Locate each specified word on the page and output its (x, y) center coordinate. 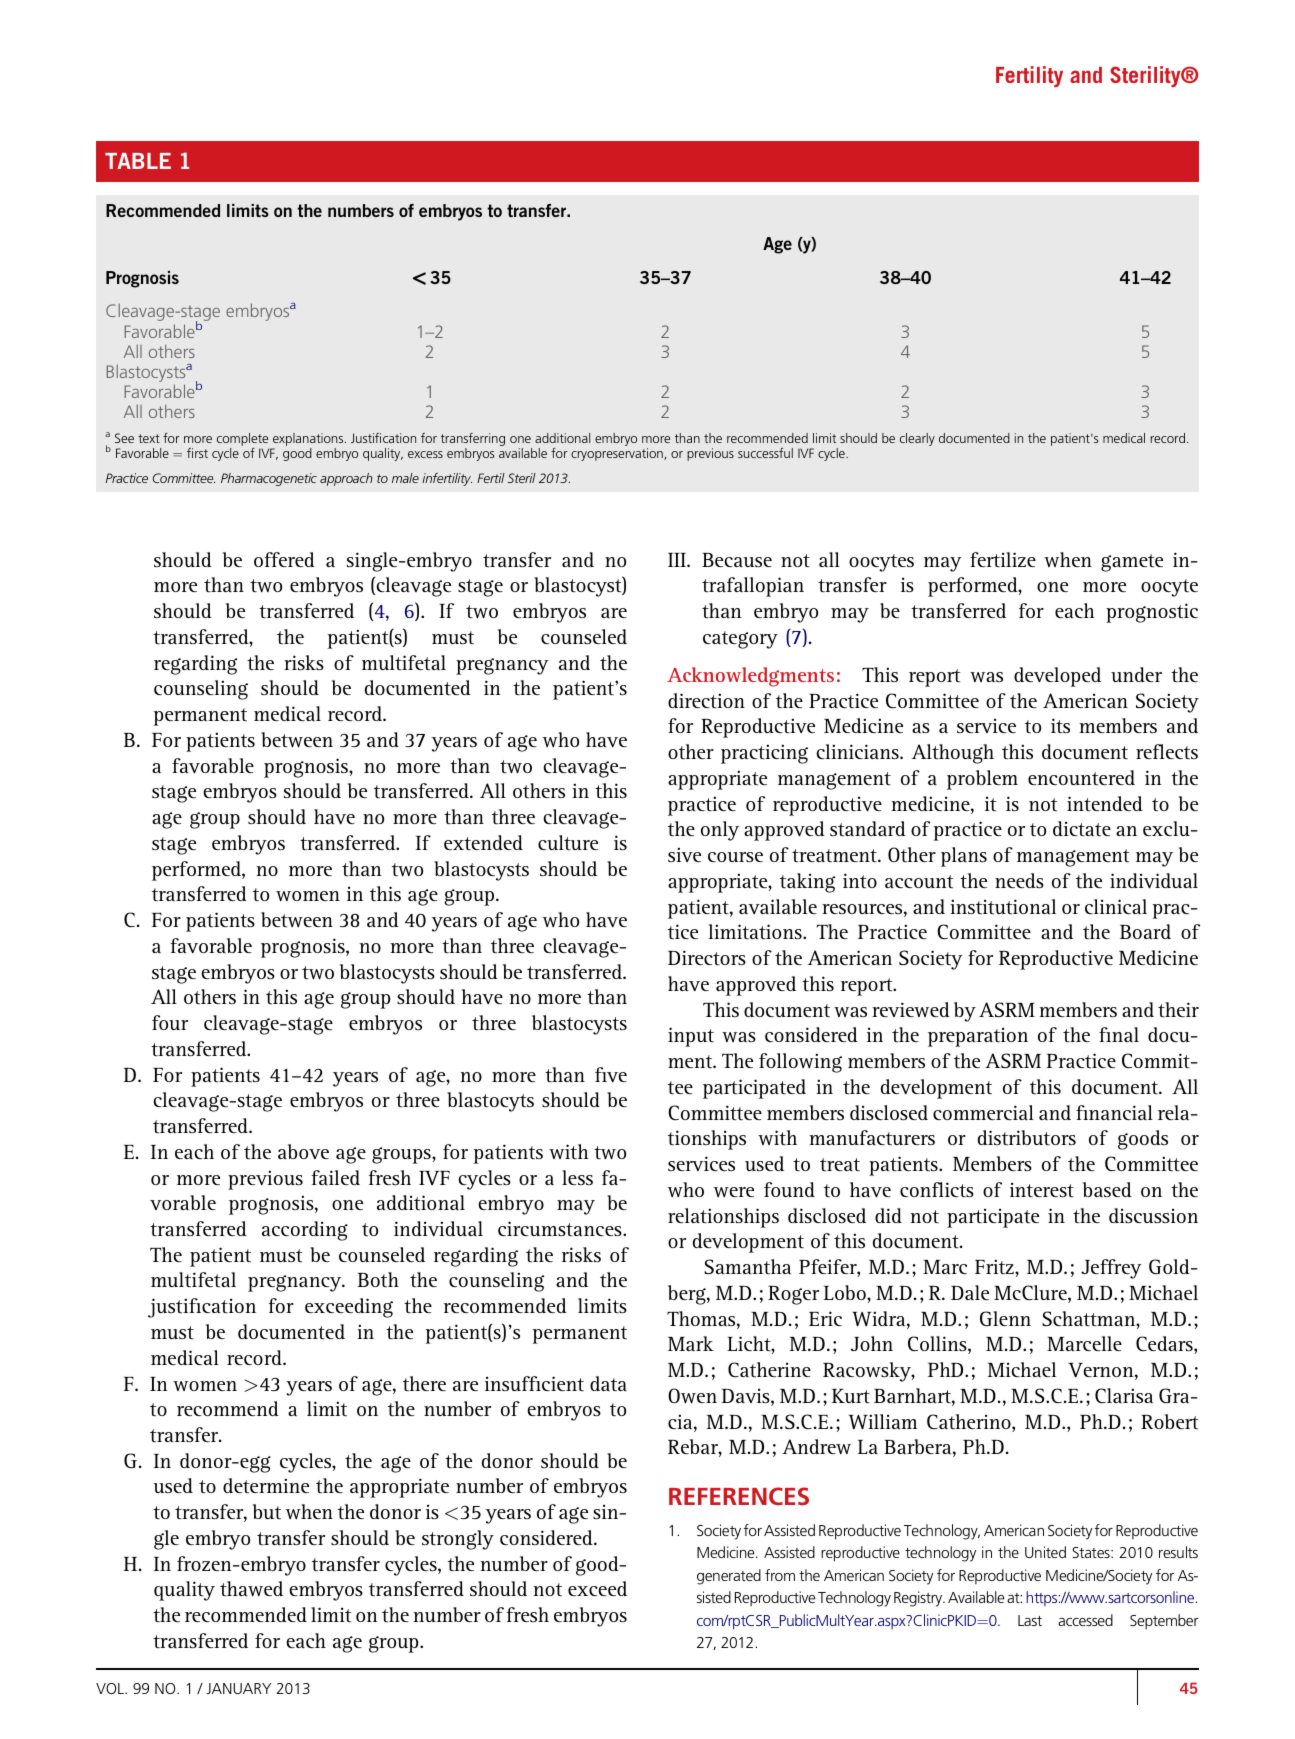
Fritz (995, 1266)
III (678, 560)
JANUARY (238, 1688)
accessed (1085, 1620)
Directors (707, 957)
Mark (691, 1343)
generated (729, 1577)
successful (765, 453)
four (170, 1022)
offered (284, 559)
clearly (917, 439)
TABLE (138, 161)
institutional (1003, 906)
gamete (1132, 563)
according (305, 1231)
